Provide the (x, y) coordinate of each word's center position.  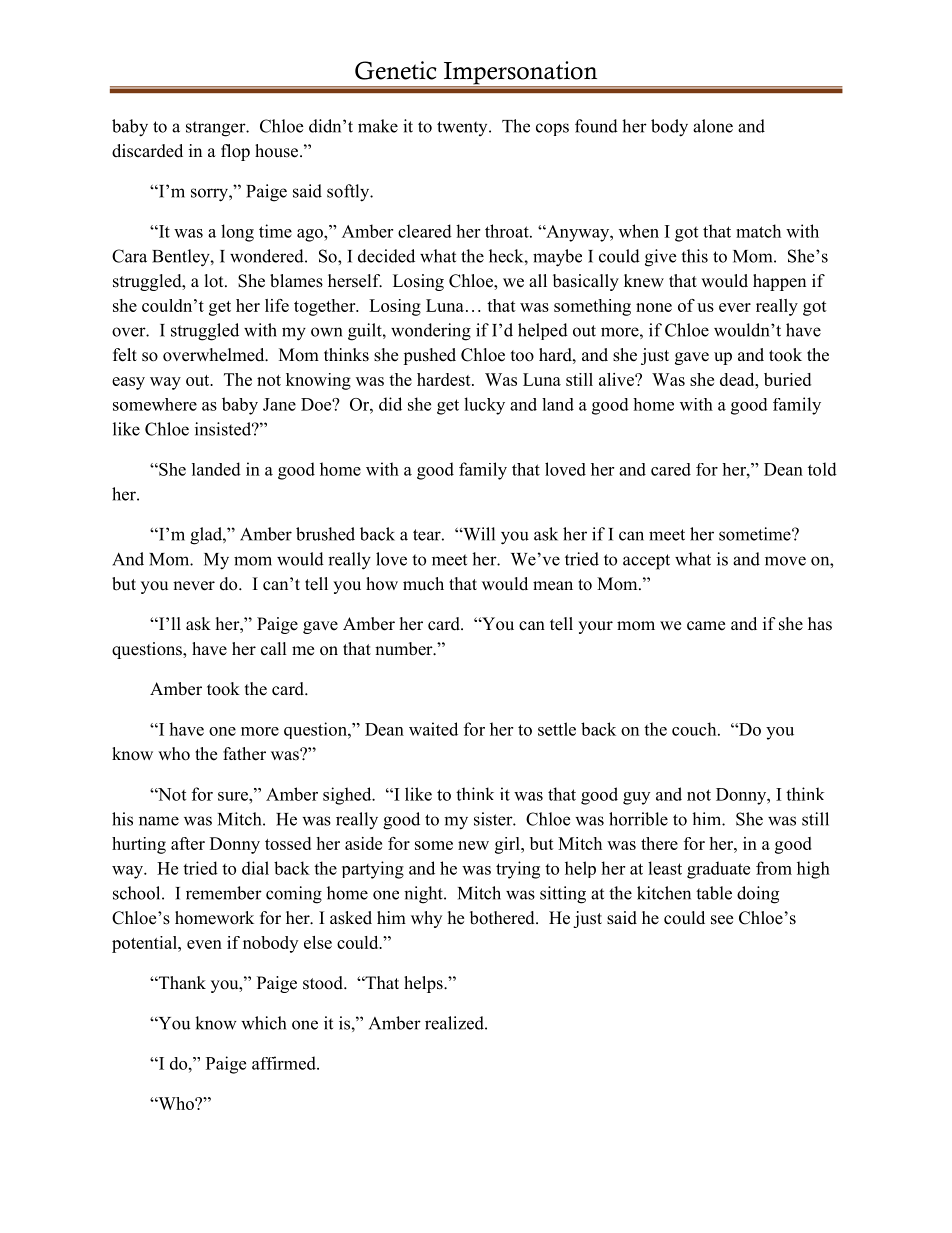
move (785, 561)
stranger (217, 129)
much (423, 584)
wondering (431, 332)
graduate (718, 870)
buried (787, 379)
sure (234, 796)
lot (215, 281)
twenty (463, 128)
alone (713, 126)
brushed (325, 534)
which (263, 1023)
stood (324, 983)
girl (508, 845)
